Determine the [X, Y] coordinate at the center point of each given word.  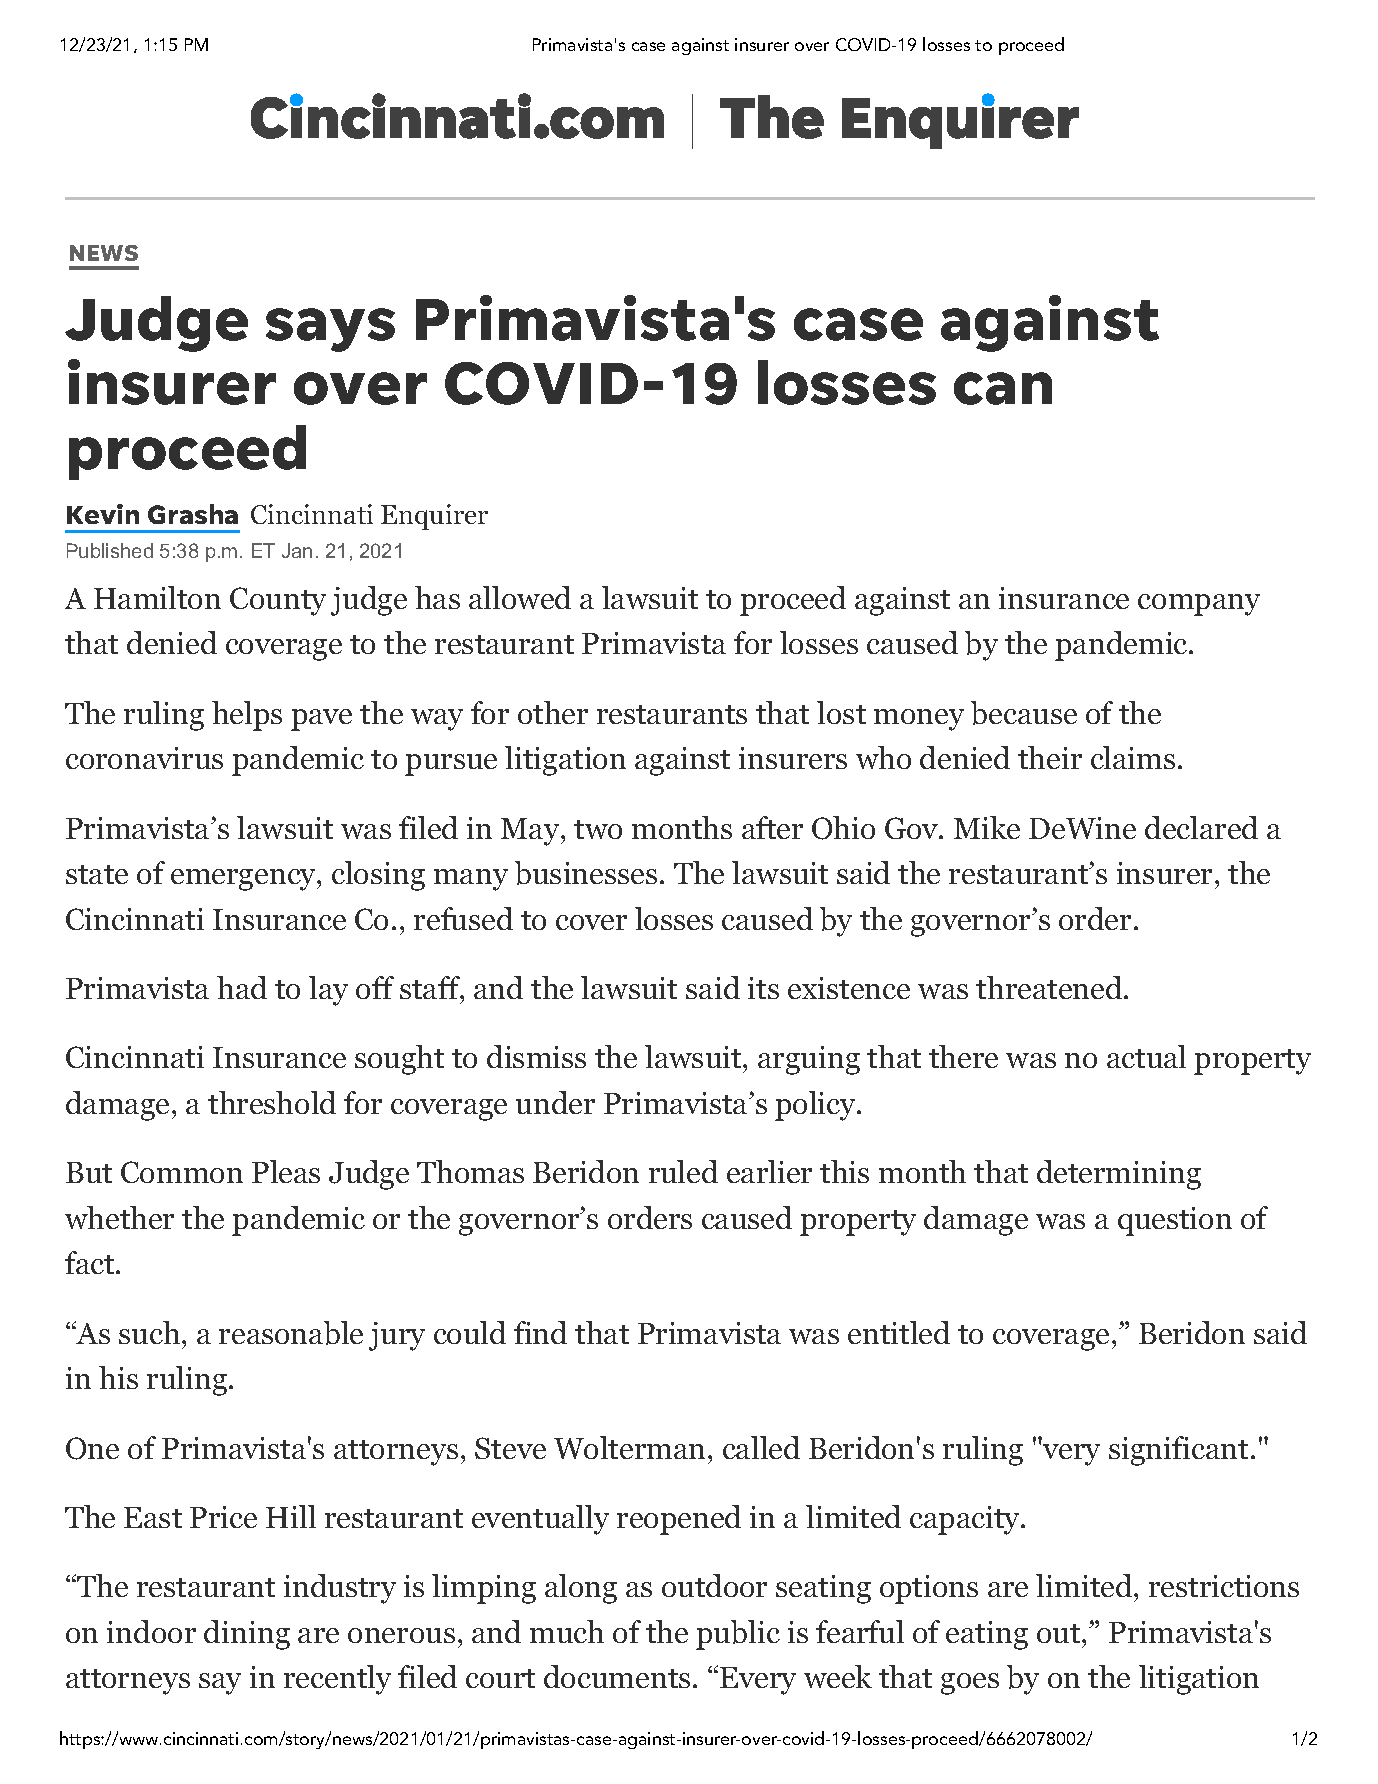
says [330, 330]
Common [182, 1172]
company [1199, 605]
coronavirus [144, 758]
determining [1119, 1175]
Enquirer [434, 517]
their [1050, 757]
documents [617, 1676]
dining [247, 1635]
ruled [683, 1171]
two [598, 829]
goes [970, 1684]
